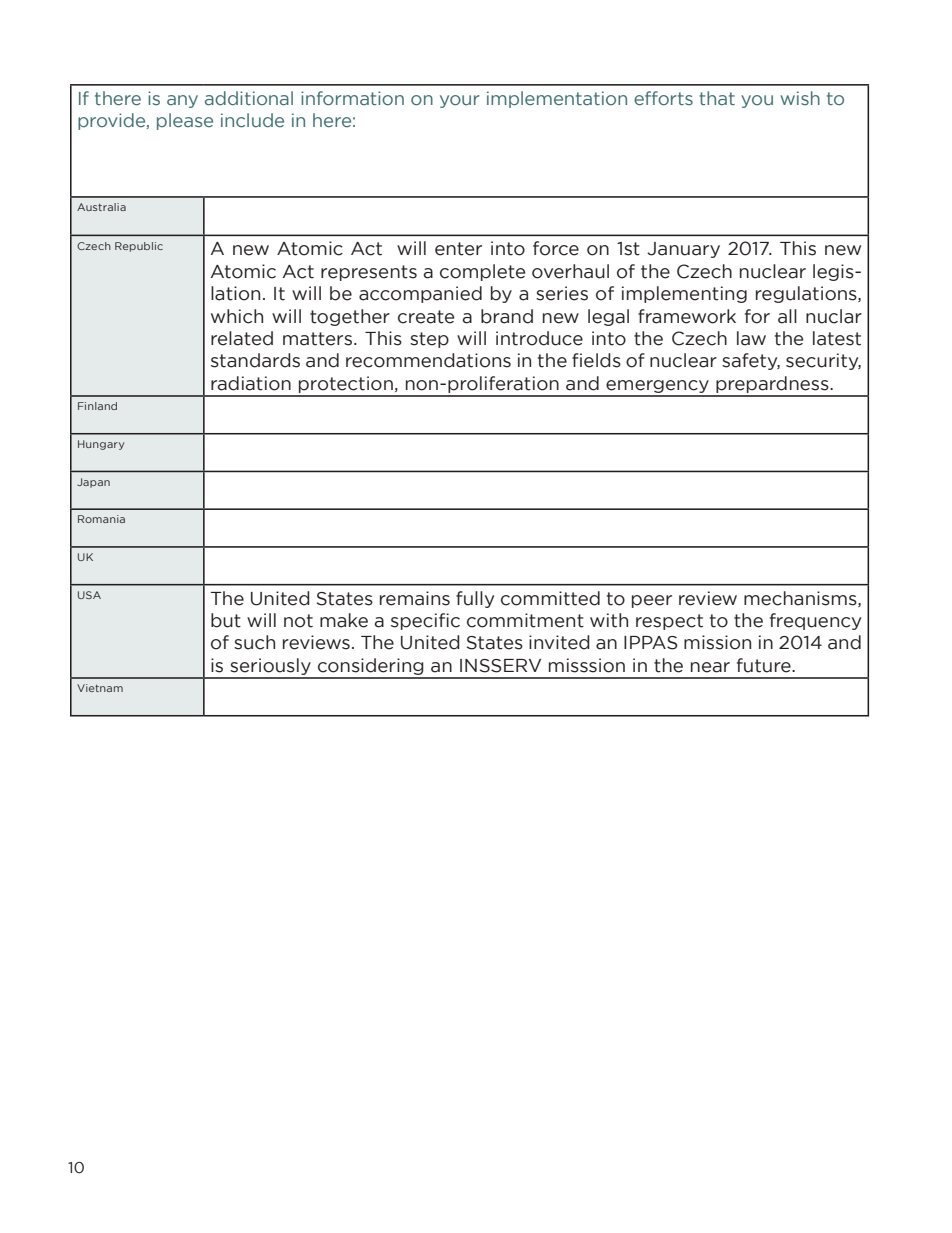 The width and height of the screenshot is (952, 1233). I want to click on fully, so click(475, 599).
